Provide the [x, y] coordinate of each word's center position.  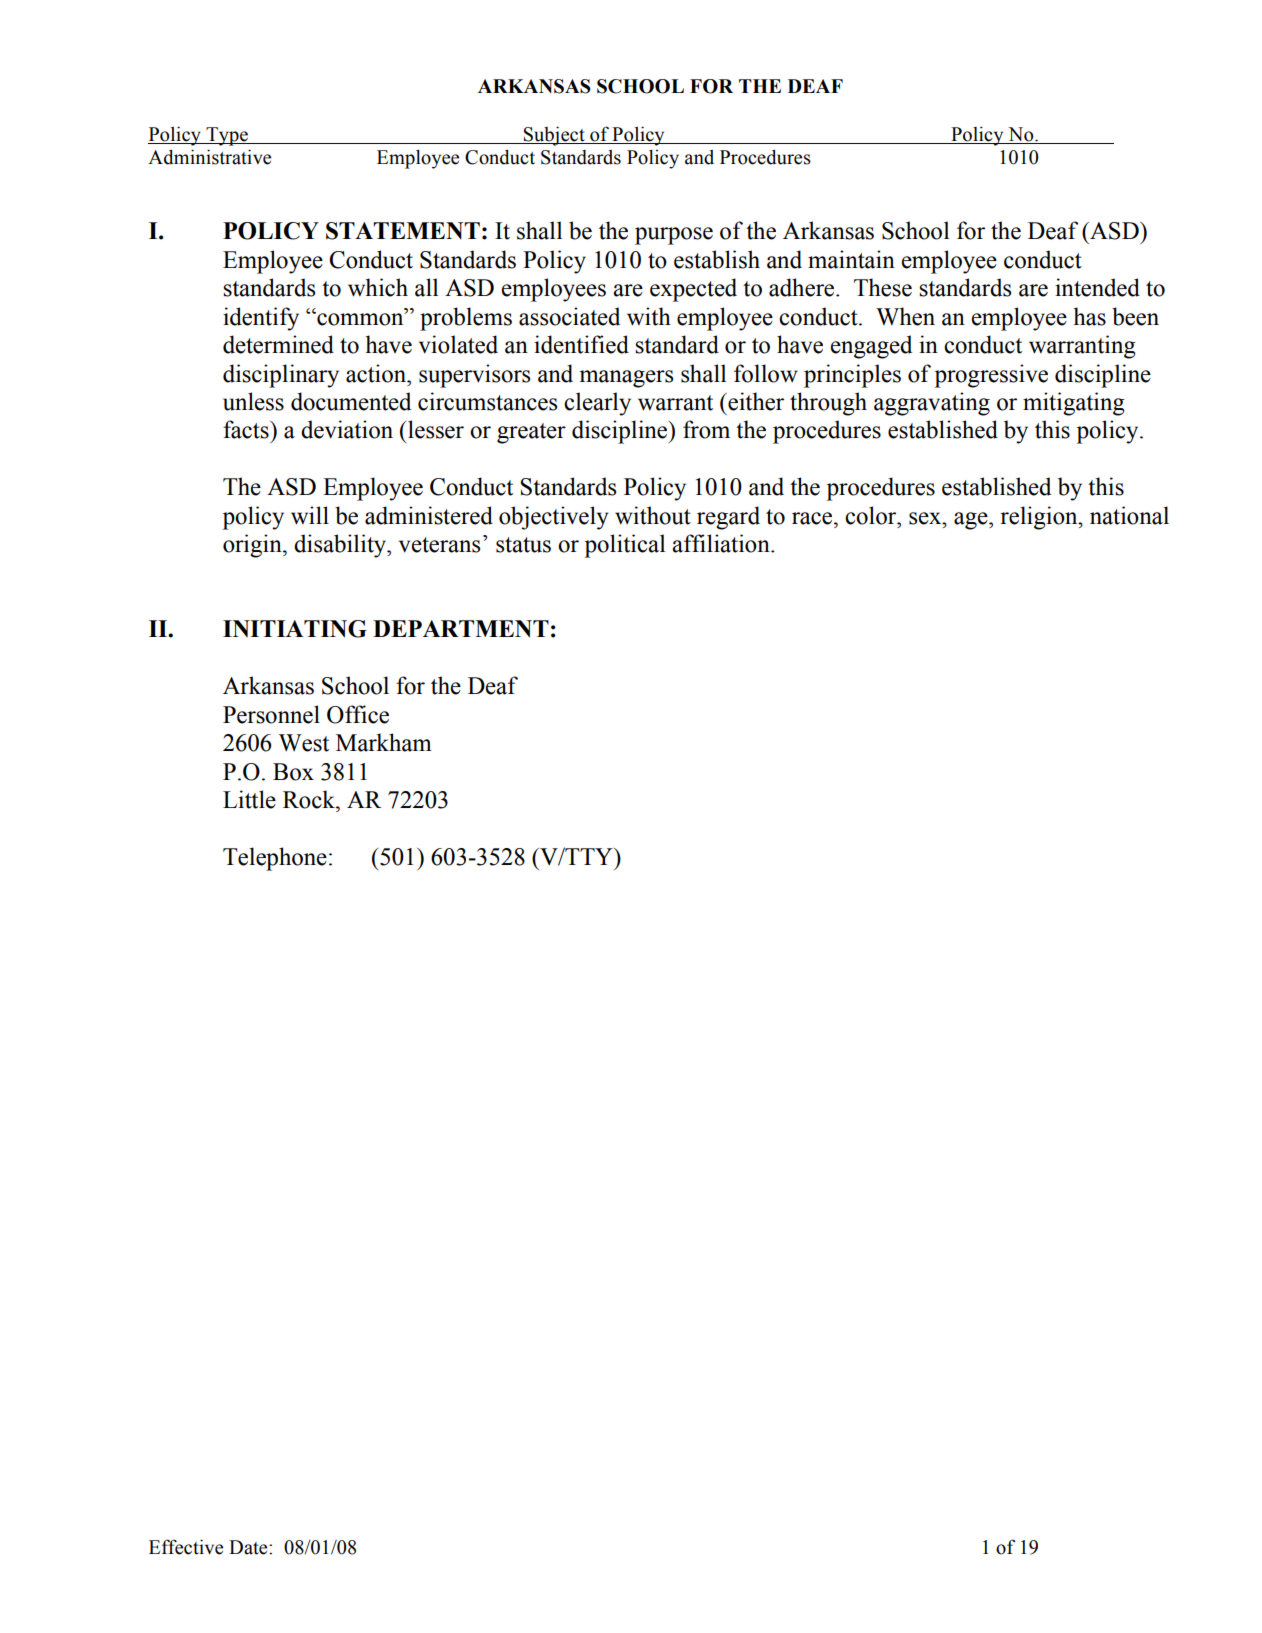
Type [227, 136]
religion [1040, 518]
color [872, 515]
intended [1097, 287]
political [625, 546]
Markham [384, 742]
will [310, 515]
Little [249, 799]
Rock [310, 799]
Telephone [275, 859]
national [1129, 515]
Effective [186, 1547]
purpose [674, 236]
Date [249, 1547]
